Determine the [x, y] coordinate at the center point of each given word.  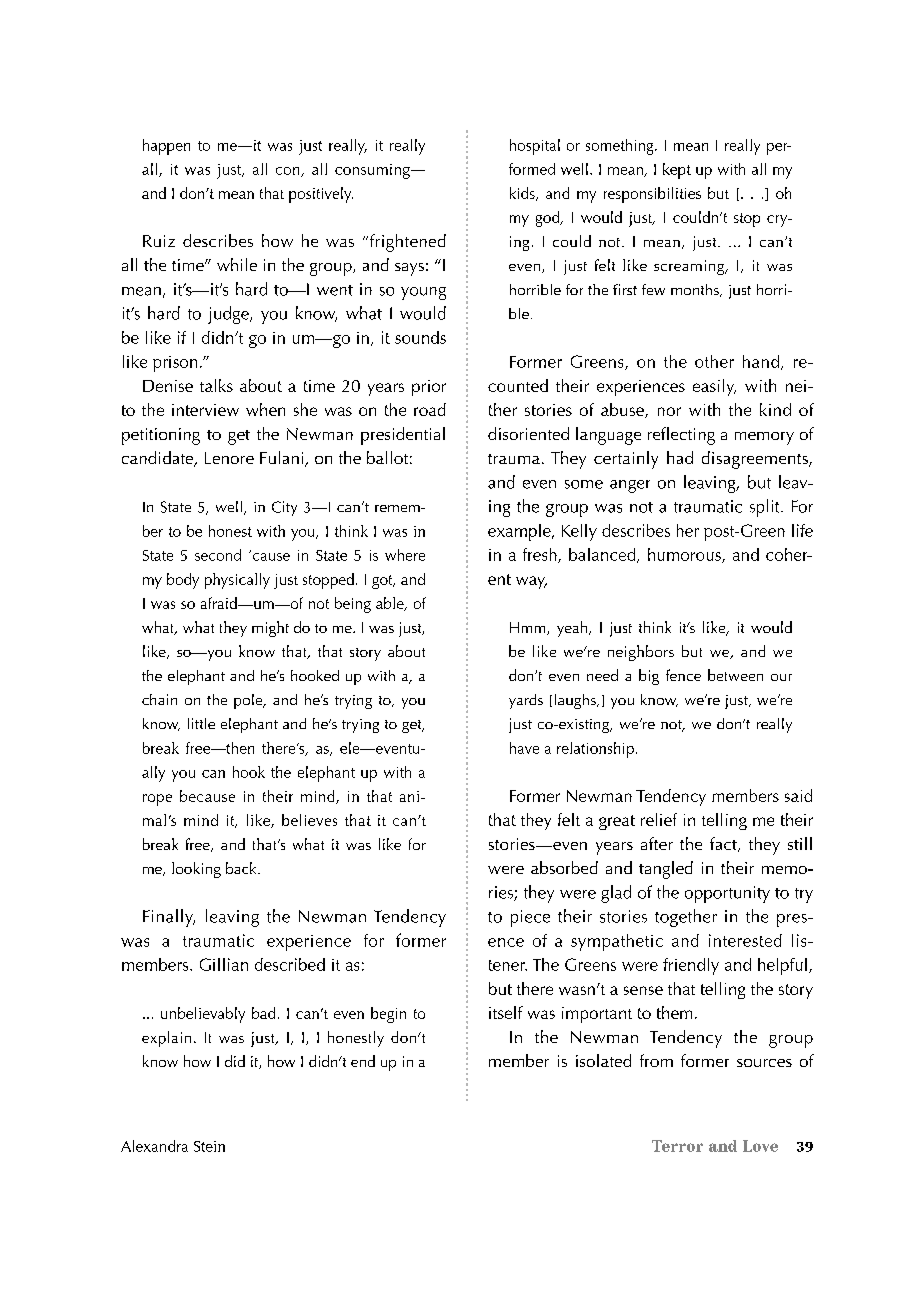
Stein [209, 1146]
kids [523, 194]
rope [157, 800]
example [520, 532]
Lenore [229, 458]
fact [724, 844]
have [524, 748]
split [766, 508]
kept [677, 171]
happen [166, 147]
